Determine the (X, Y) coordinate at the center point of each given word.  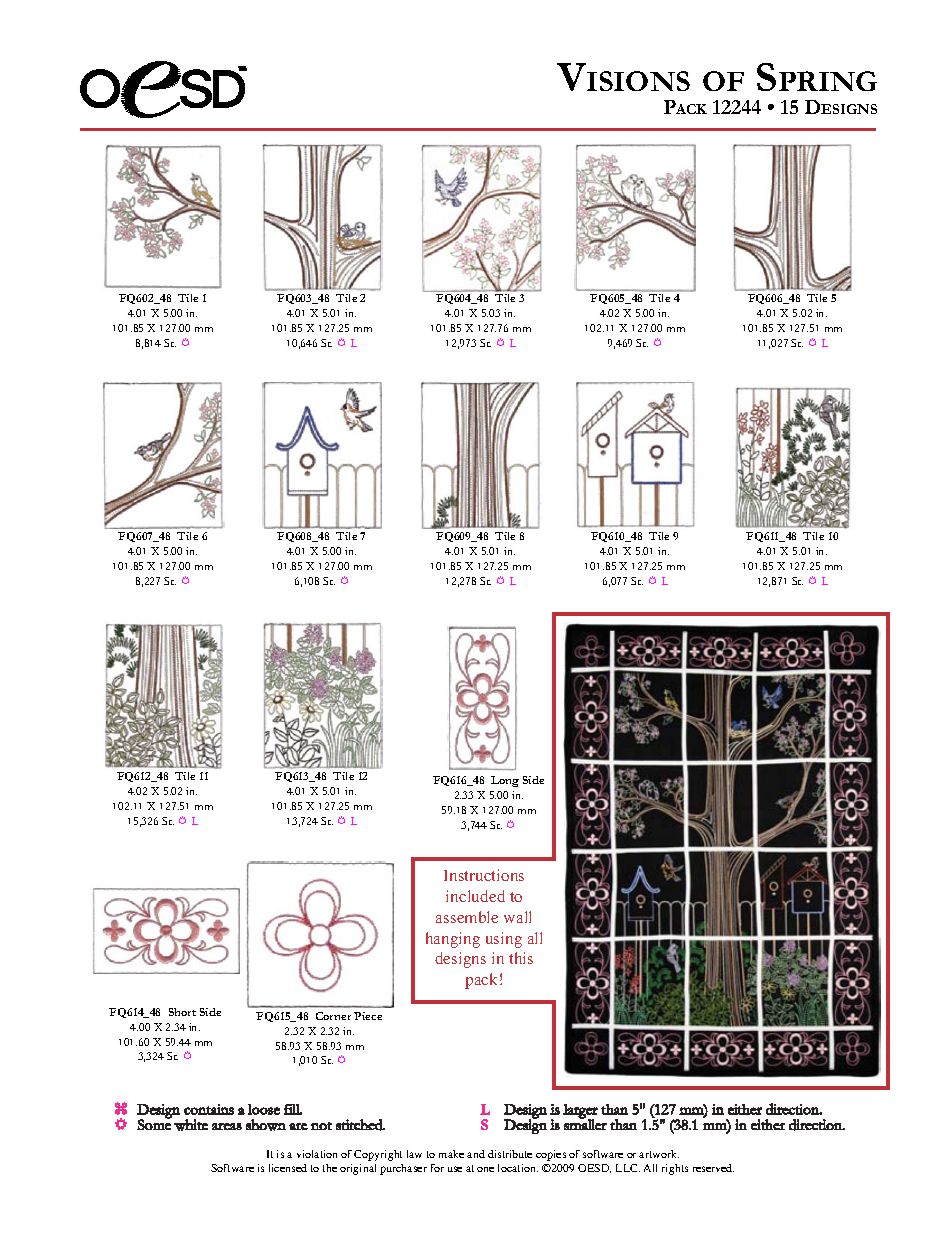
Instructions (484, 875)
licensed (288, 1168)
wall (517, 917)
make (451, 1154)
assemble (467, 917)
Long (505, 781)
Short (182, 1012)
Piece (368, 1016)
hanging (453, 940)
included (475, 896)
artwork (659, 1154)
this (521, 958)
